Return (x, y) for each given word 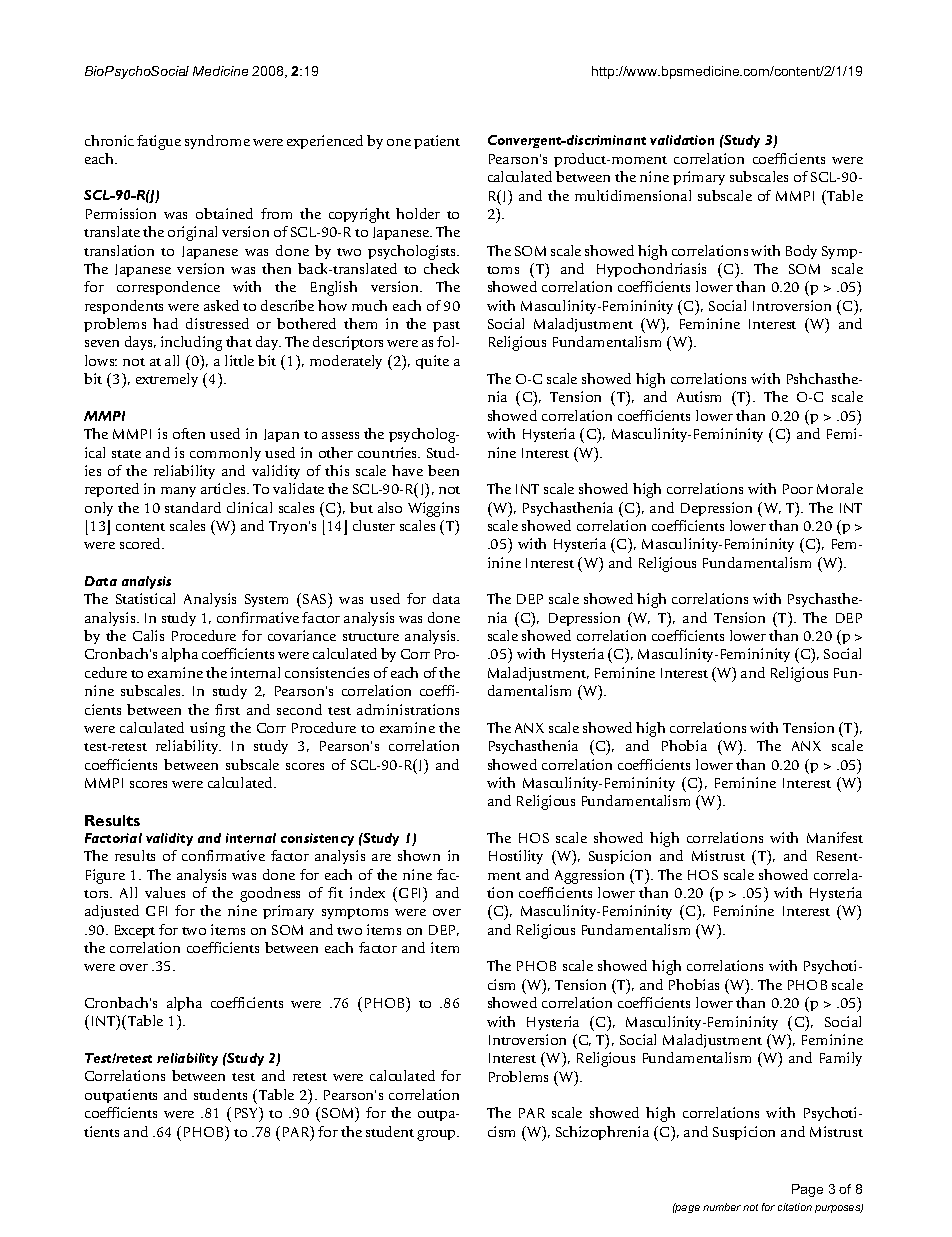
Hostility (516, 857)
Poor (798, 489)
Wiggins (433, 509)
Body (801, 252)
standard (193, 507)
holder (418, 213)
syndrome (217, 142)
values (165, 892)
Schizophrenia (602, 1133)
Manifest (835, 837)
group (437, 1135)
